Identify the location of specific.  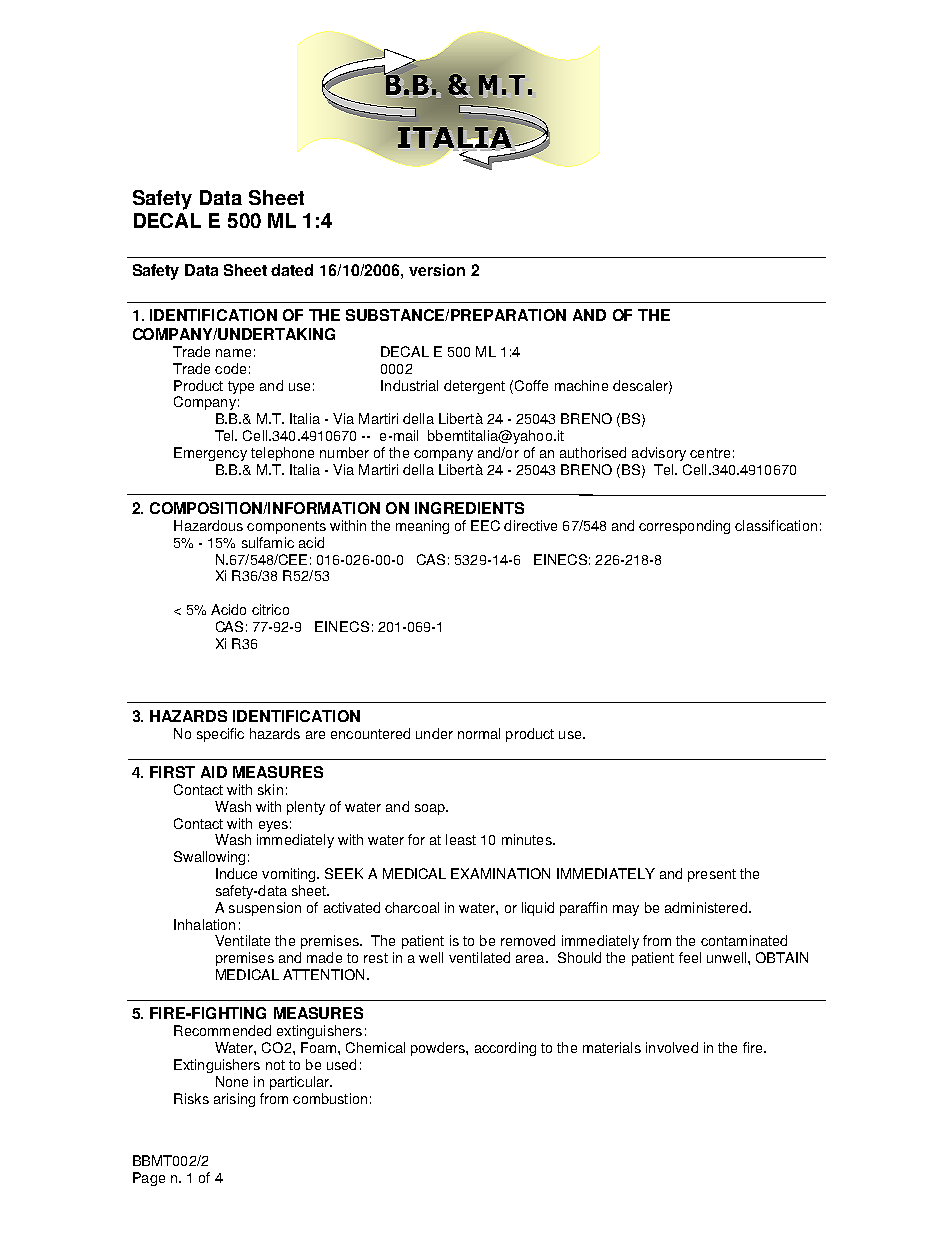
(220, 735).
